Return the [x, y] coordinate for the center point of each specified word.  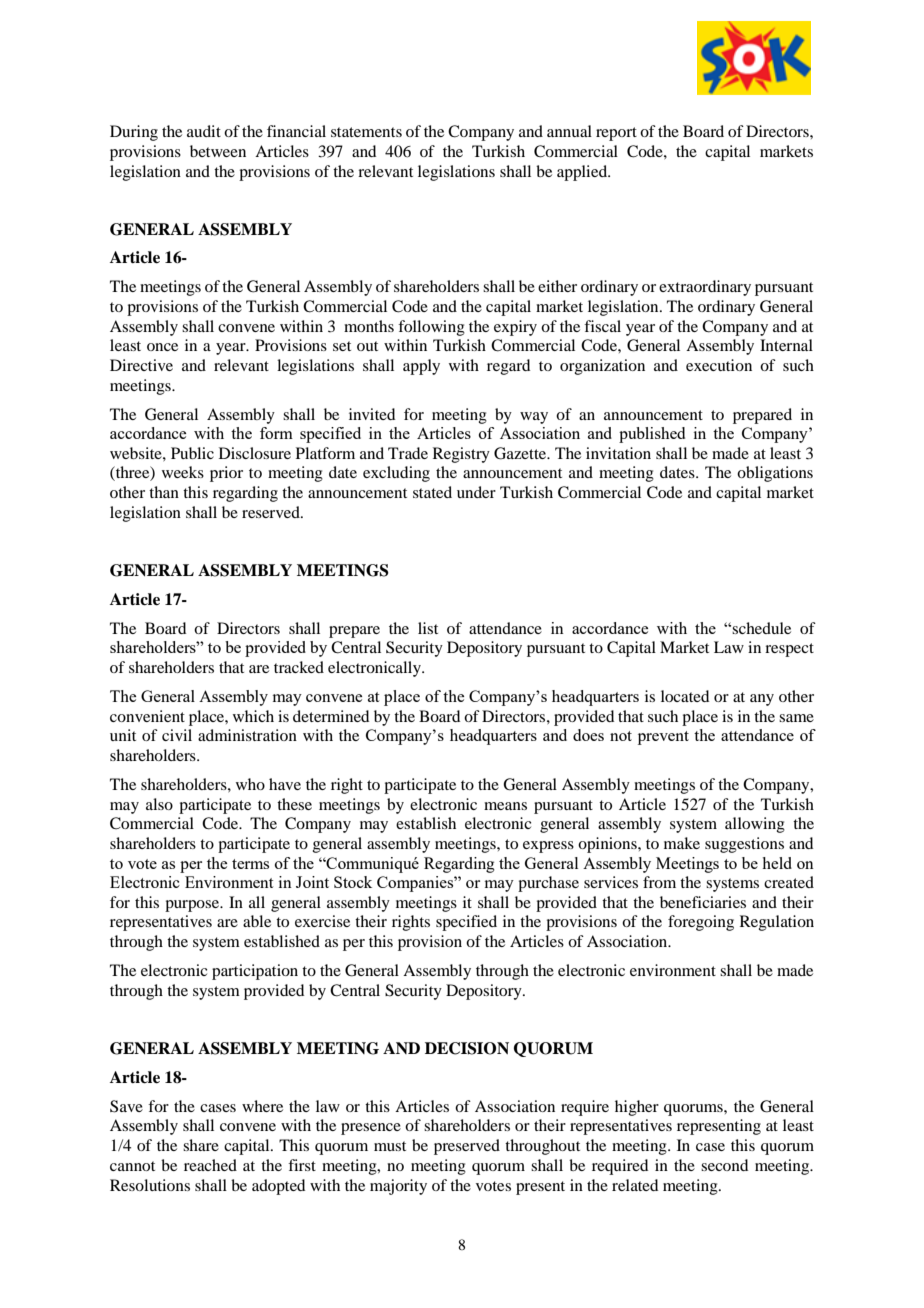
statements [366, 132]
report [616, 134]
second [724, 1165]
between [218, 151]
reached [210, 1165]
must [390, 1146]
